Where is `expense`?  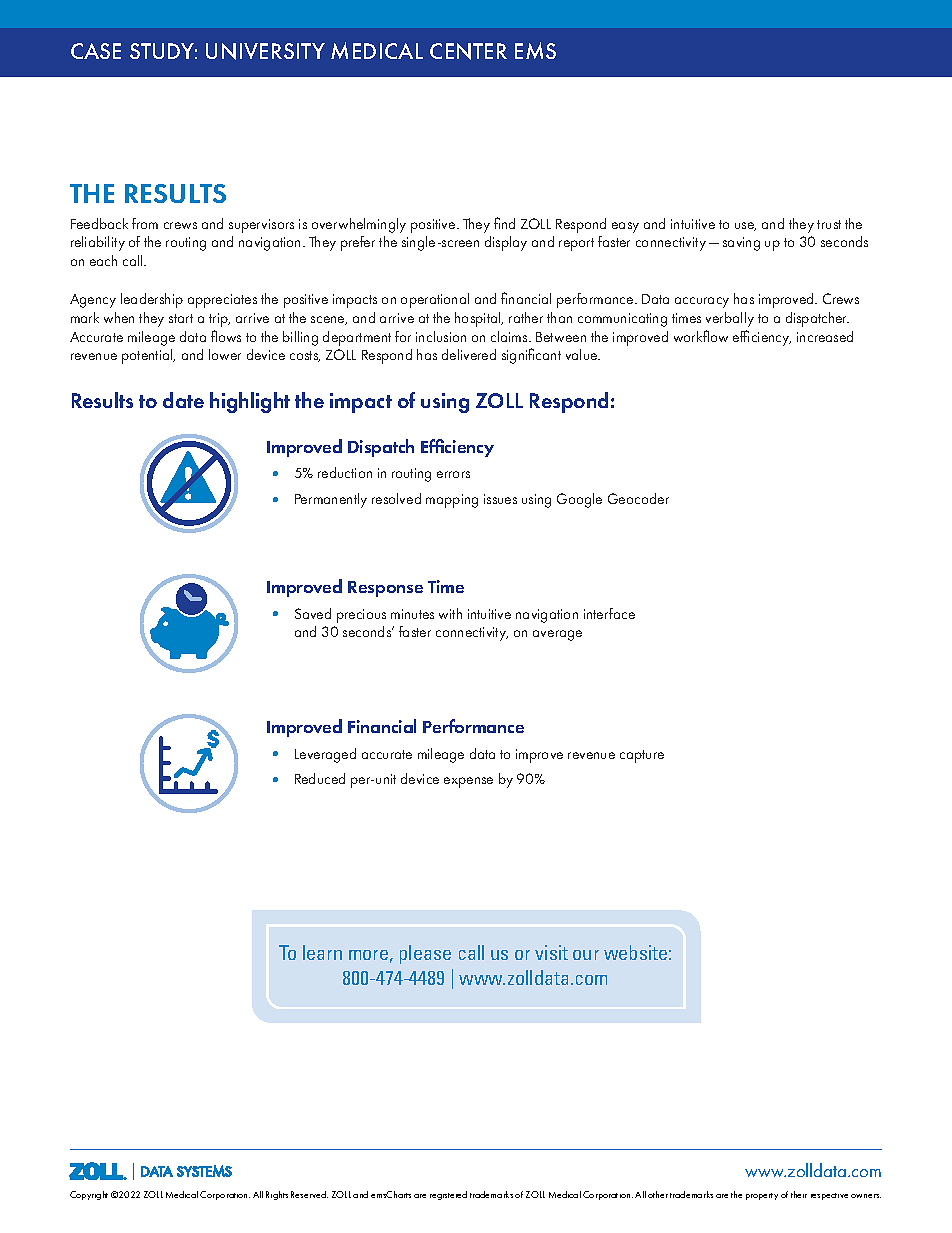 expense is located at coordinates (468, 782).
